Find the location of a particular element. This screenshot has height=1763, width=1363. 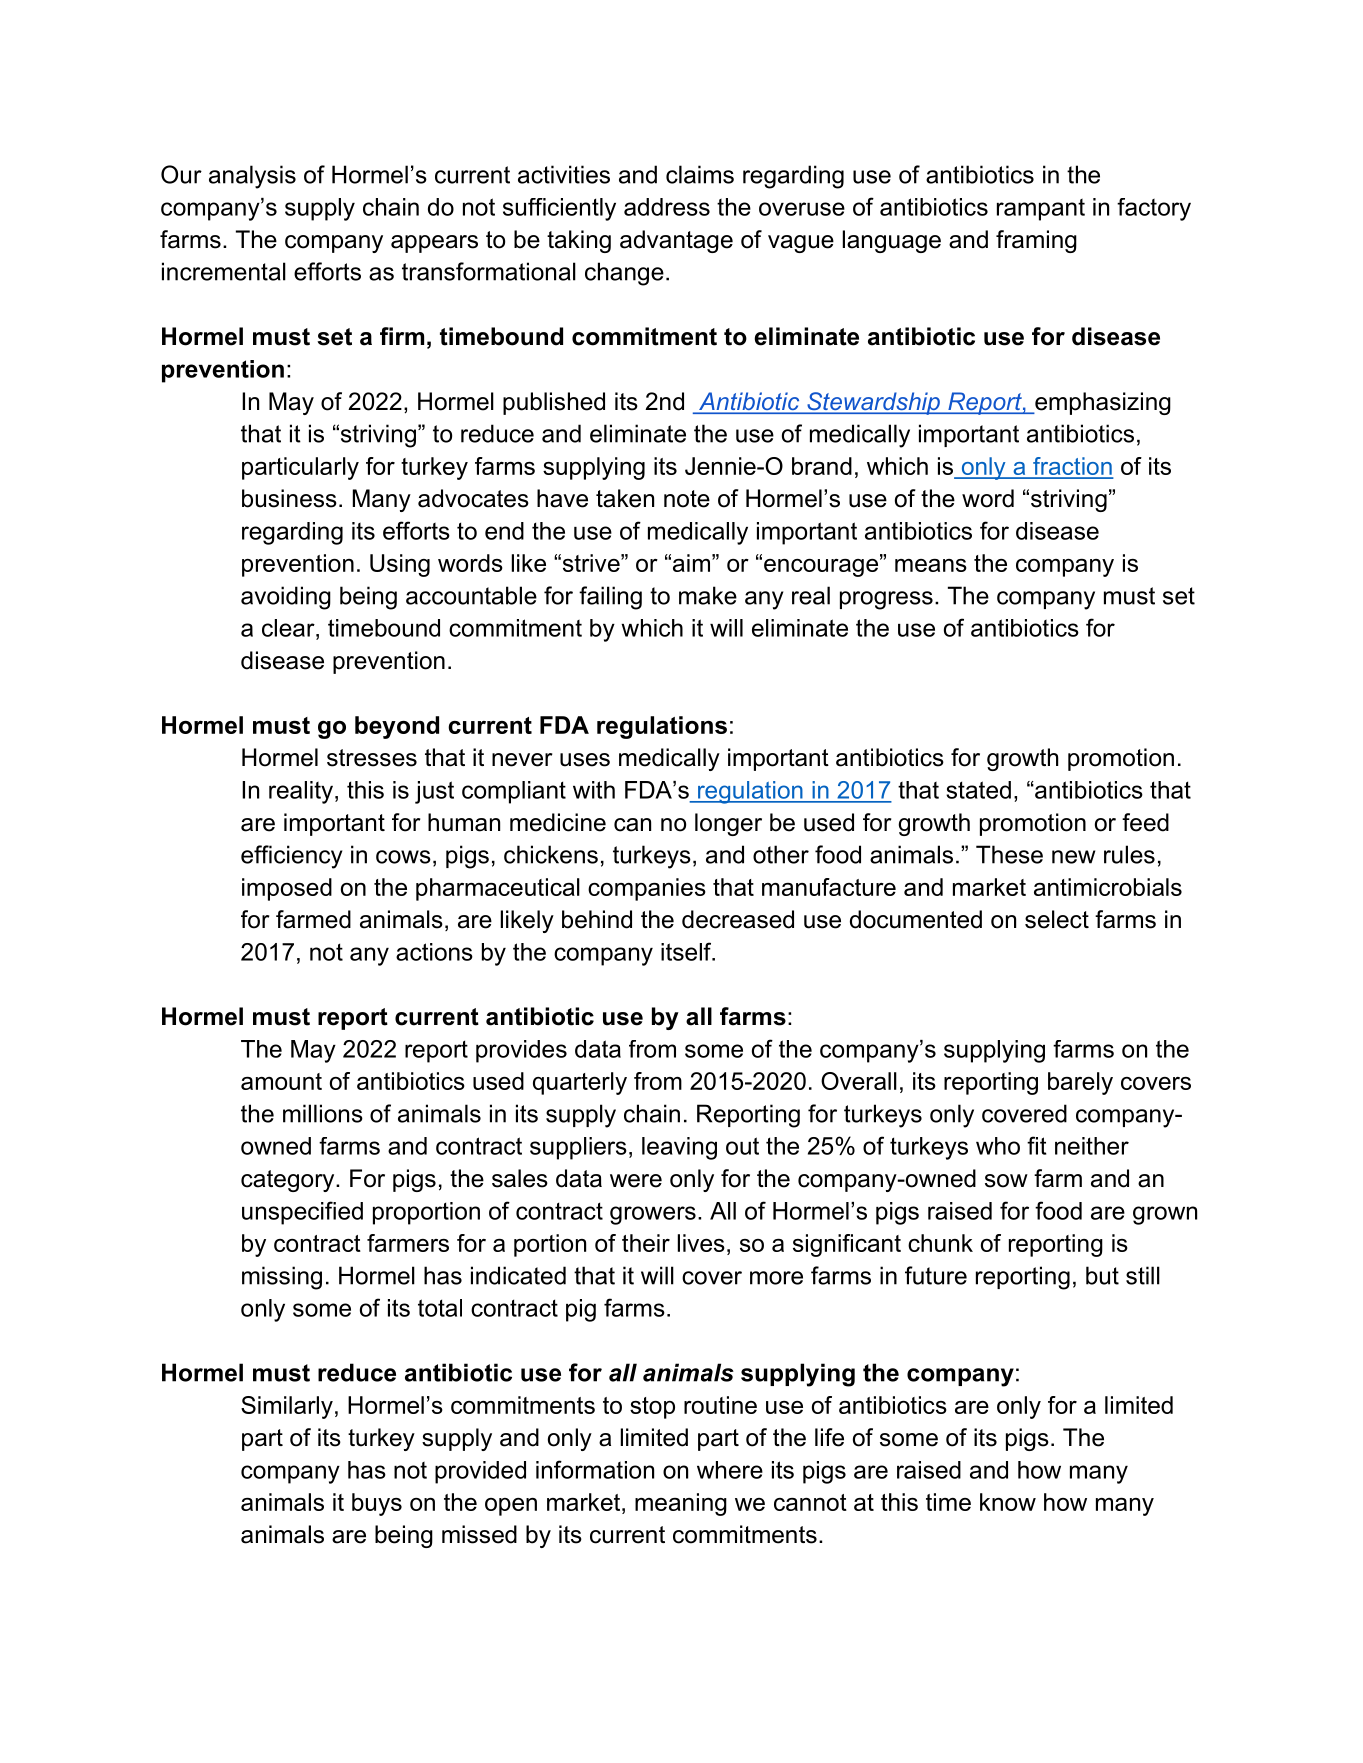

analysis is located at coordinates (252, 177).
